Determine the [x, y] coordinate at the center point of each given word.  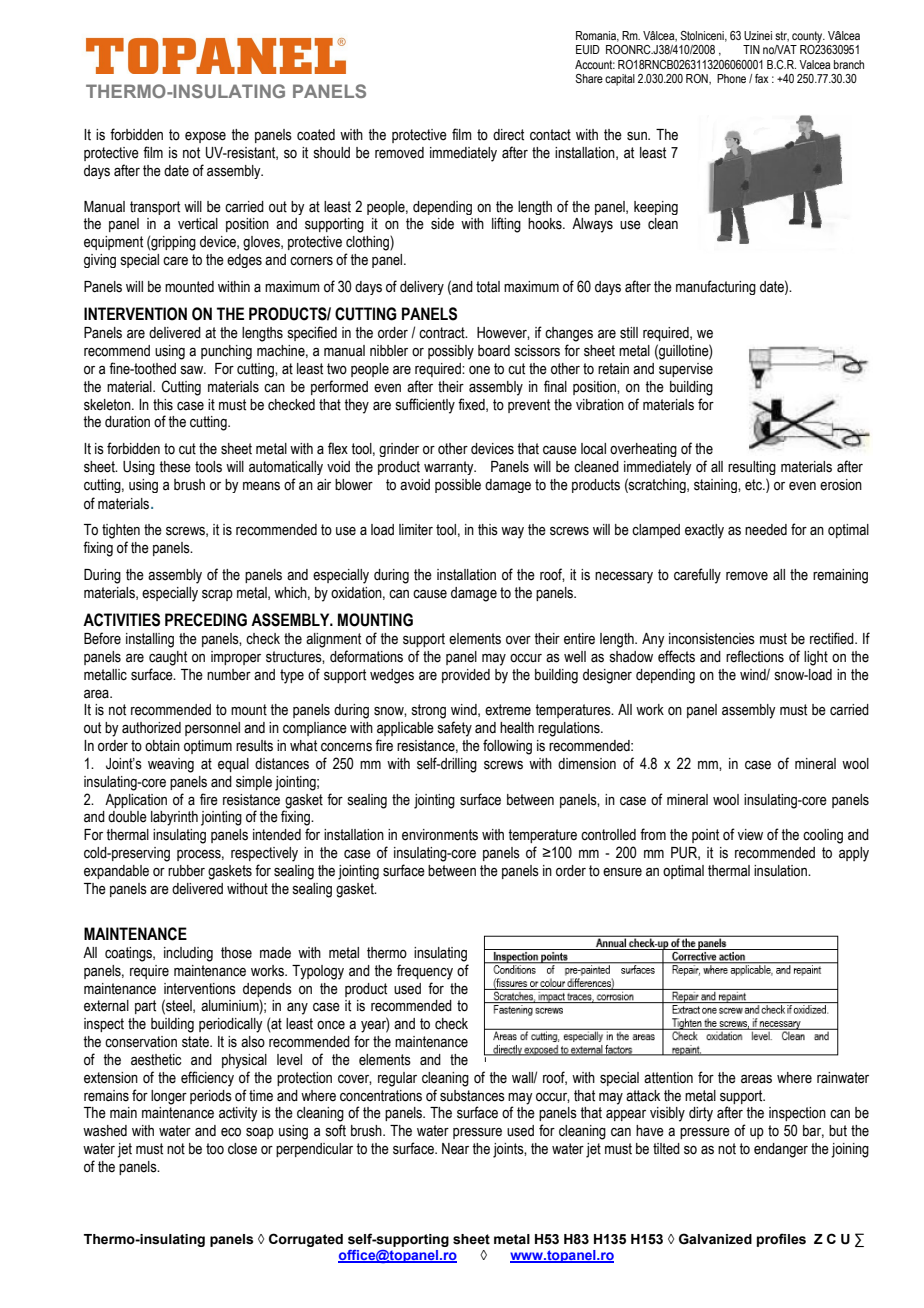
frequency [425, 972]
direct [508, 135]
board [494, 351]
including [188, 954]
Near [455, 1149]
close [242, 1149]
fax [762, 78]
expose [205, 137]
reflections [755, 656]
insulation [781, 871]
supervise [686, 370]
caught [168, 658]
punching [226, 352]
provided [466, 676]
